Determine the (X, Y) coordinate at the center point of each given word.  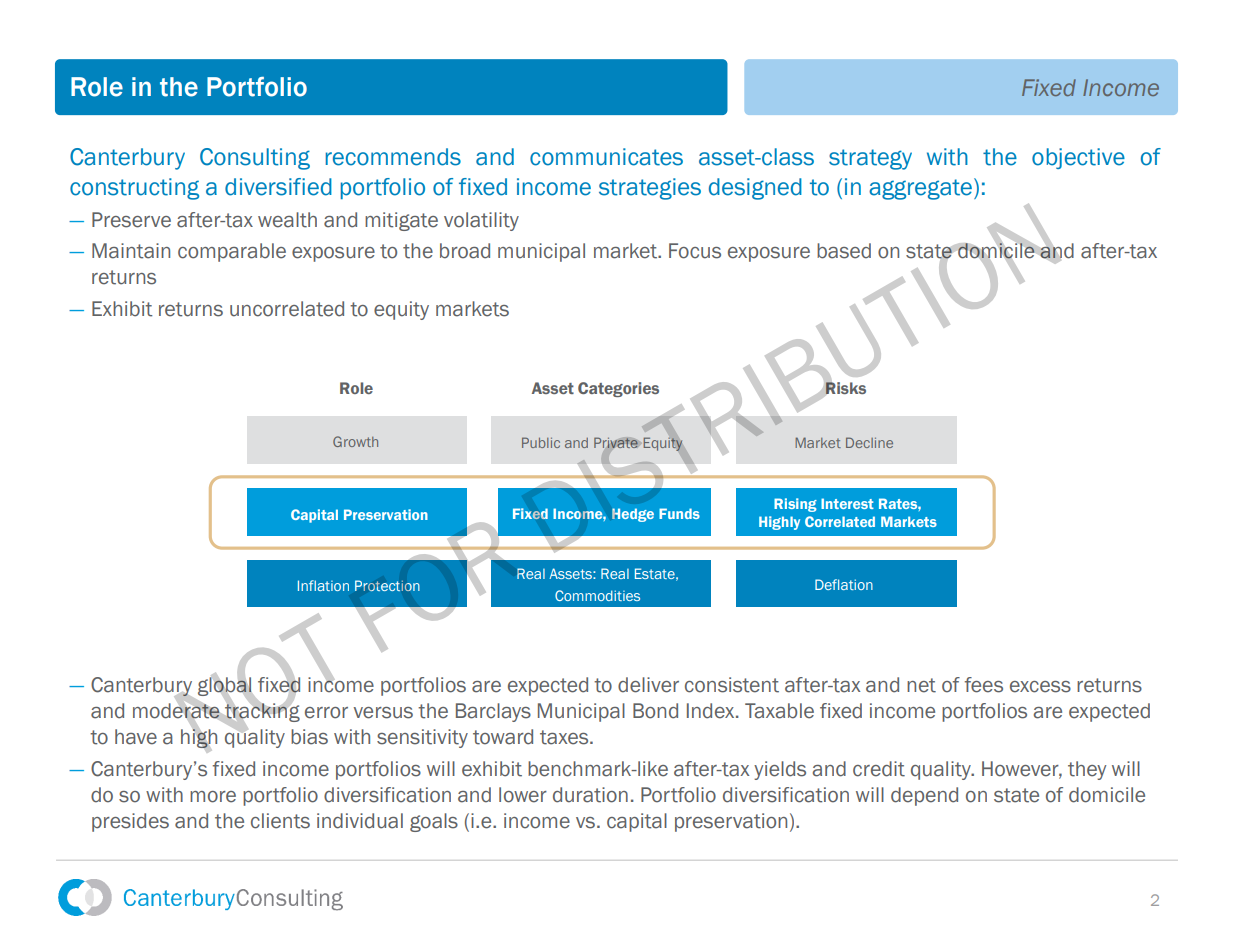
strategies (650, 189)
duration (590, 795)
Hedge (633, 515)
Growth (355, 441)
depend (924, 796)
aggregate (920, 189)
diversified (278, 187)
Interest (847, 503)
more (213, 797)
